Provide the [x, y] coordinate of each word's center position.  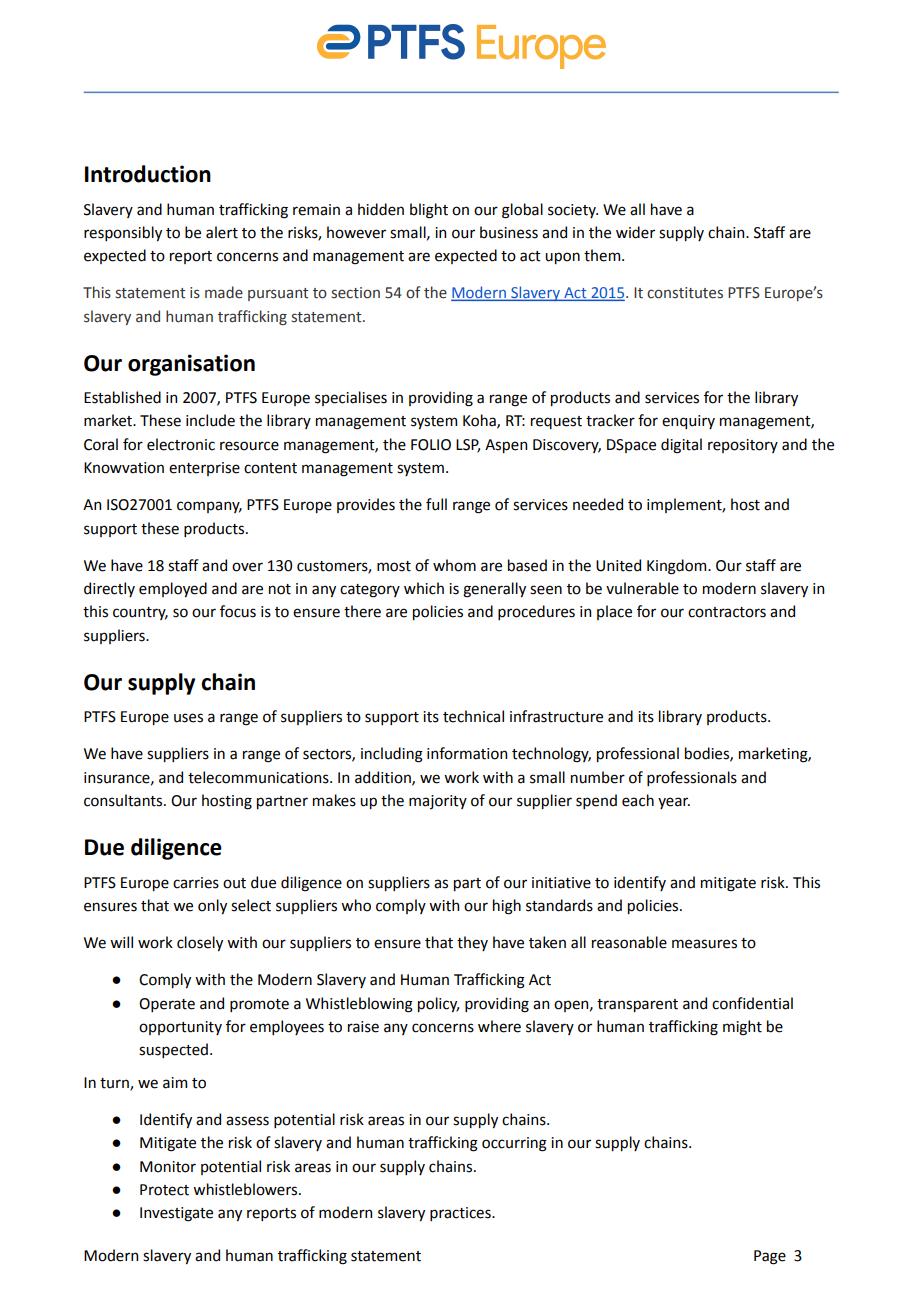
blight [429, 211]
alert [222, 232]
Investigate [176, 1214]
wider [635, 232]
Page [770, 1257]
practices [461, 1214]
